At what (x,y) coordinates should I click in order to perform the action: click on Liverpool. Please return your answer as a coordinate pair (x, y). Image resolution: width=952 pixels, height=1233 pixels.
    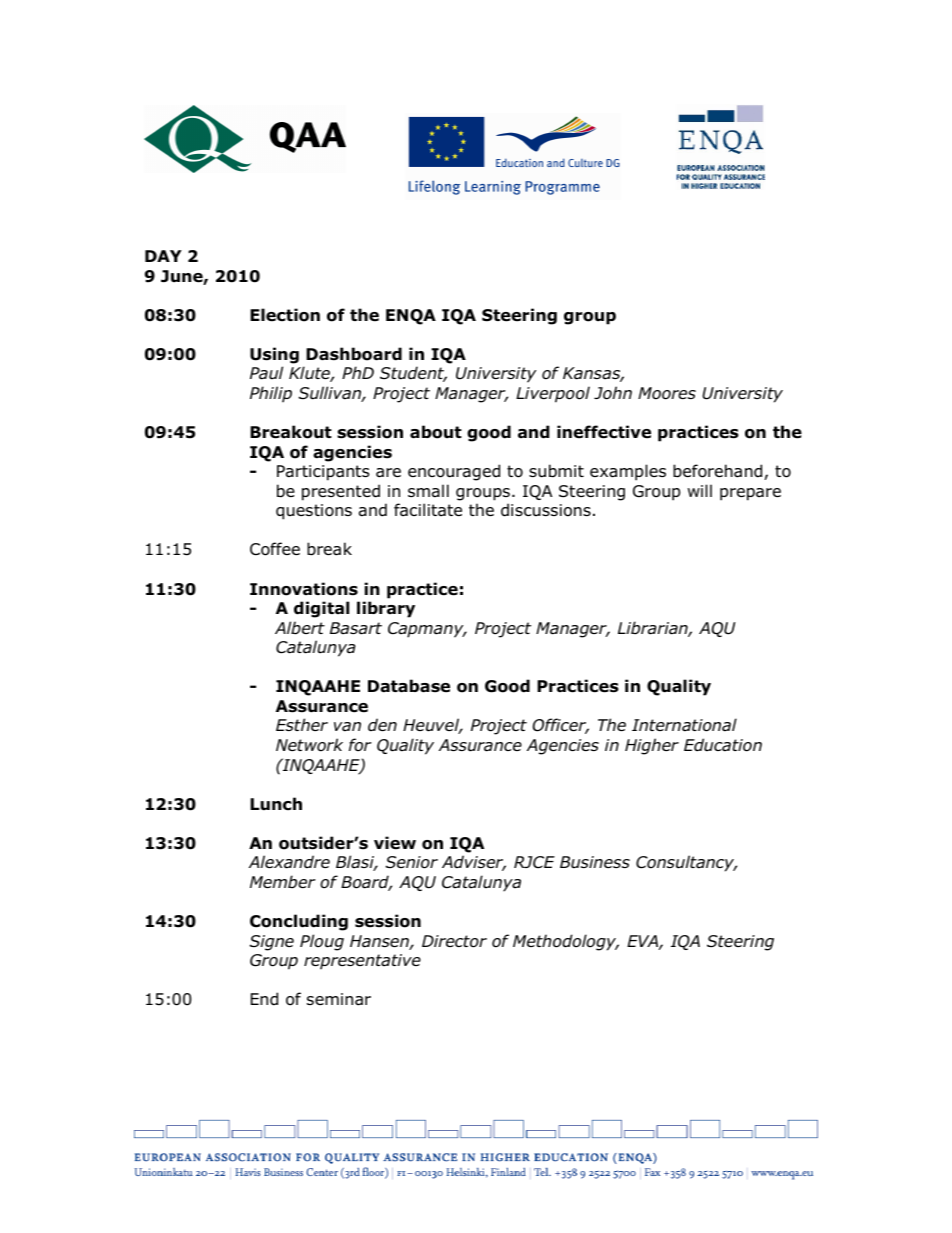
    Looking at the image, I should click on (553, 394).
